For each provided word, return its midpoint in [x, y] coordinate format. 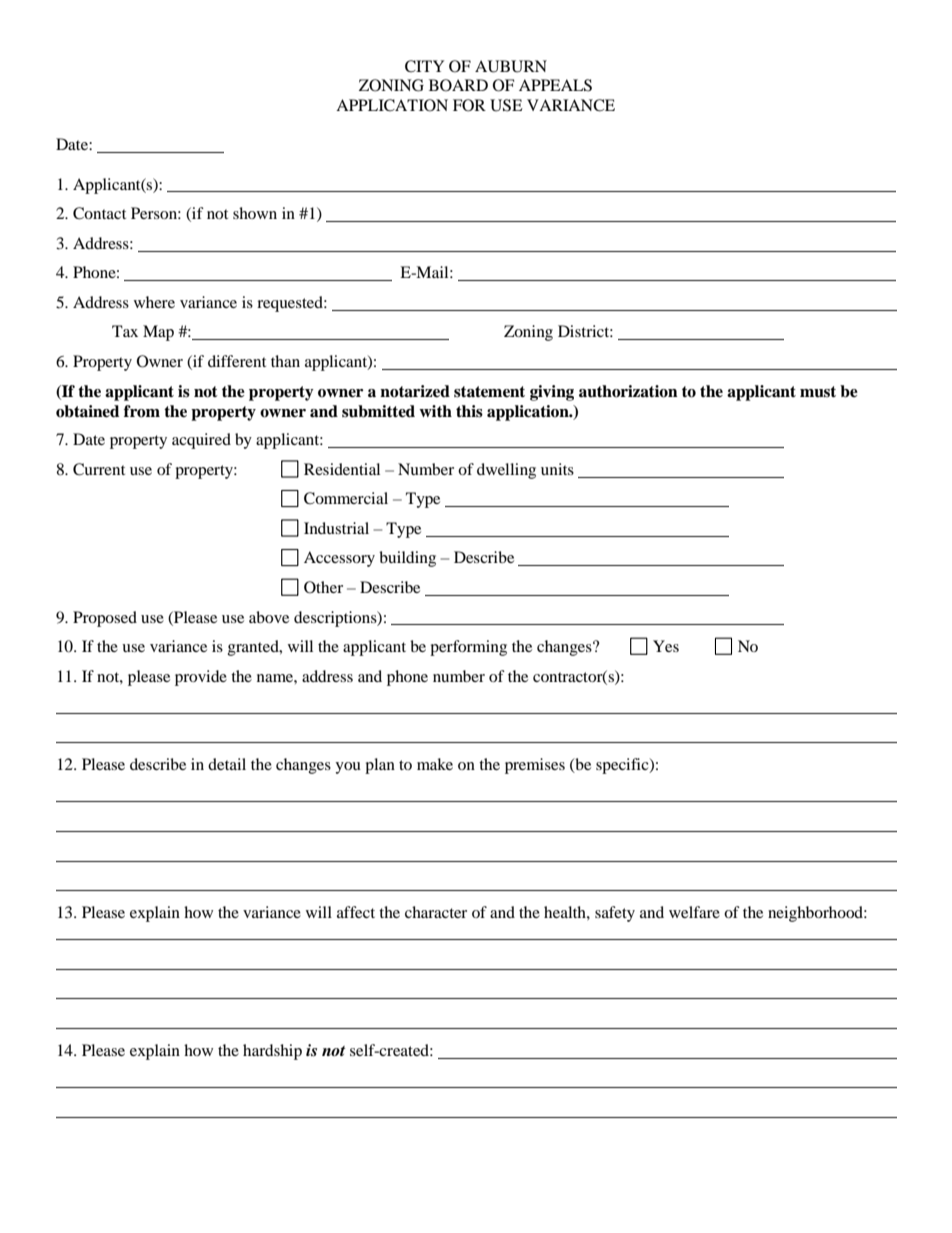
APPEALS [555, 85]
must [818, 392]
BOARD [458, 85]
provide [201, 678]
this [469, 411]
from [142, 411]
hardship [272, 1052]
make [435, 764]
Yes [666, 646]
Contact [99, 213]
